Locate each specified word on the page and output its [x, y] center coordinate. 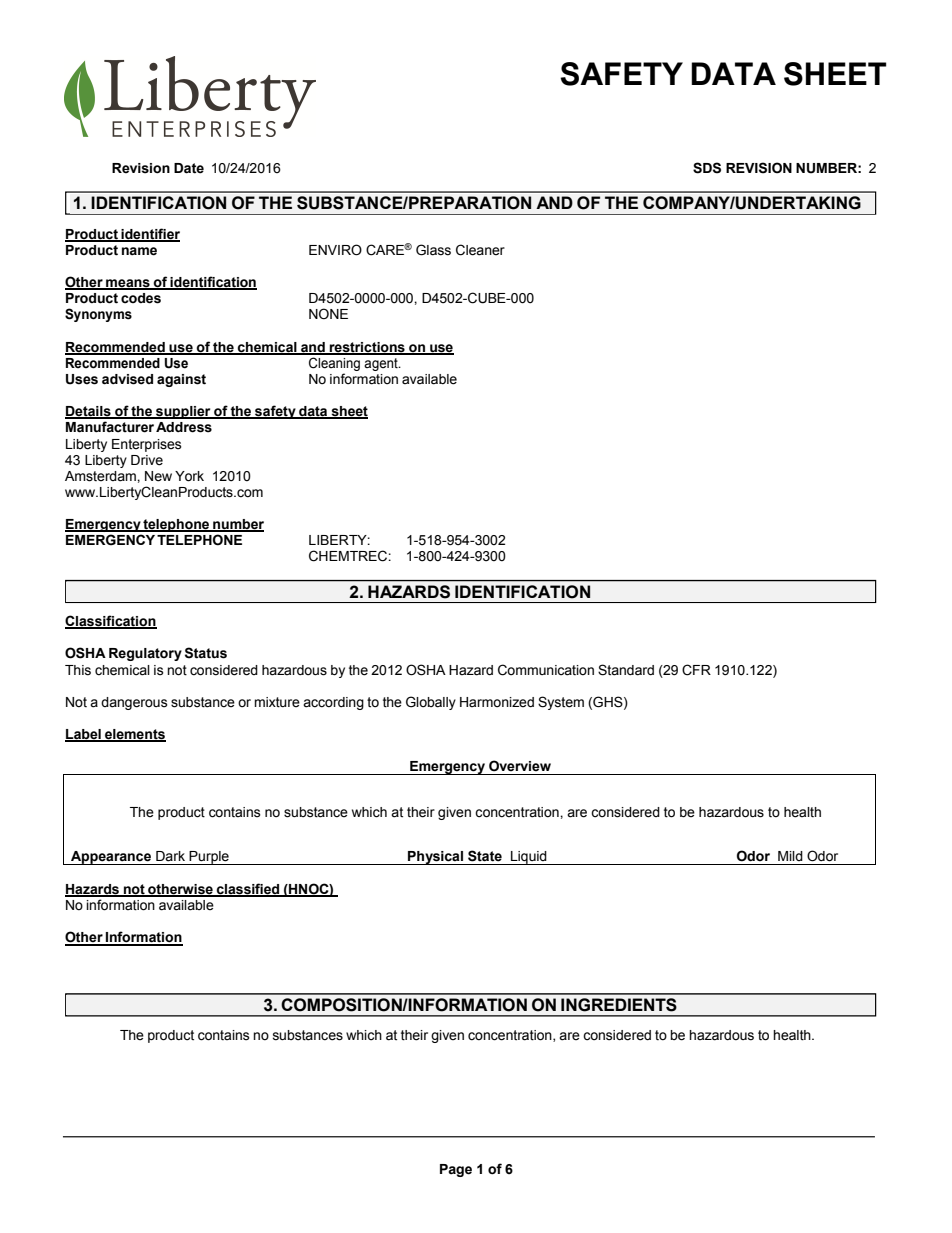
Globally [431, 703]
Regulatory [145, 654]
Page [456, 1170]
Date [189, 168]
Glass [433, 250]
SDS [707, 168]
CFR [696, 670]
